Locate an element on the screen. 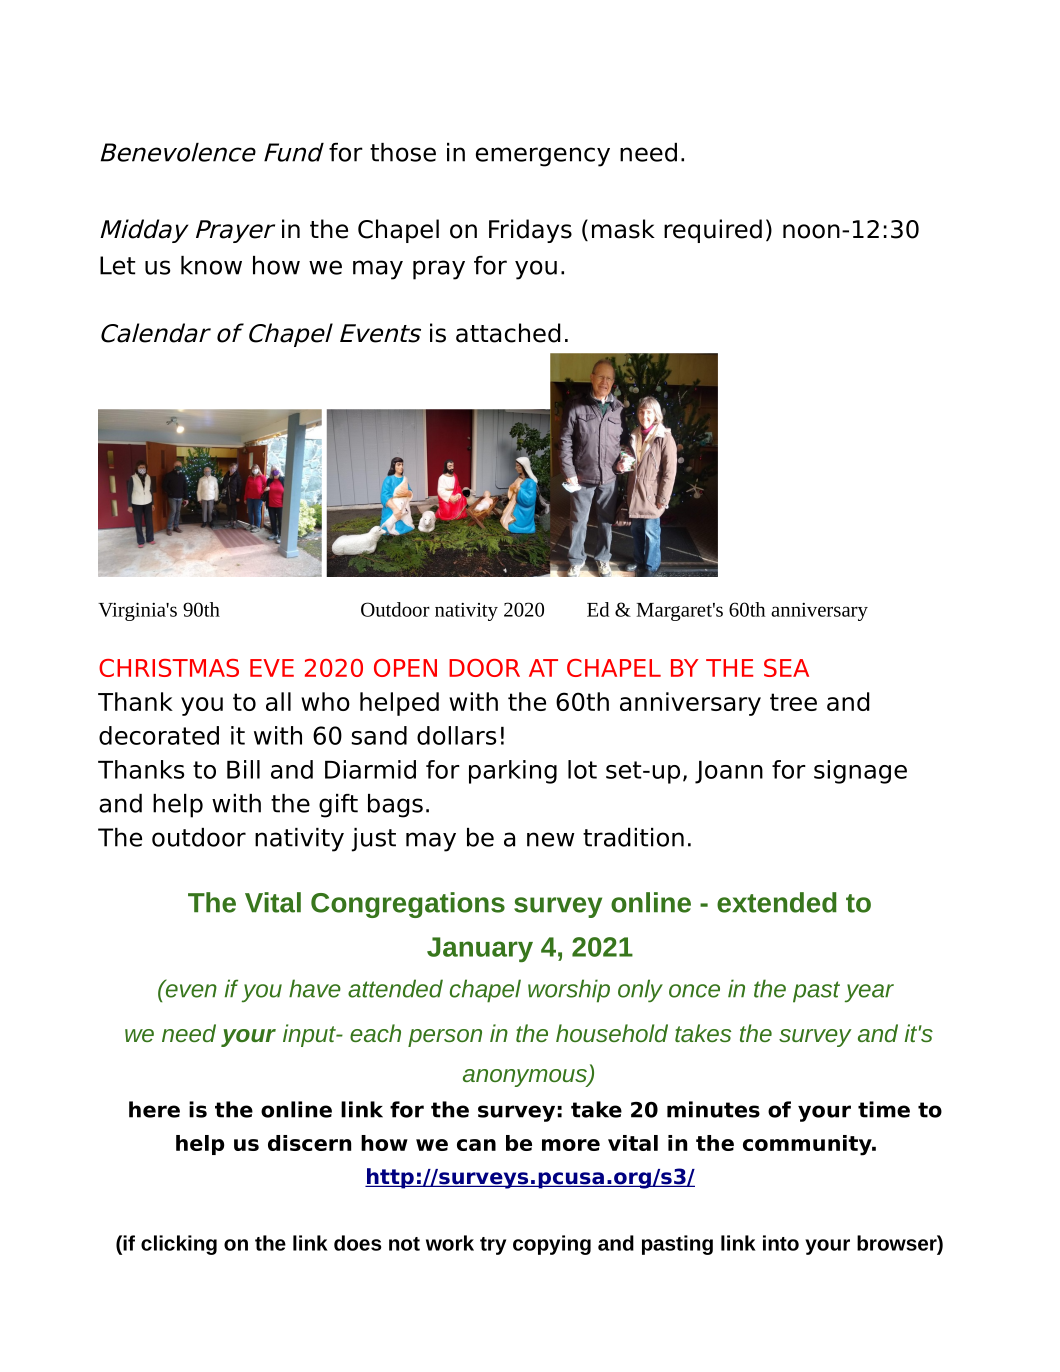 Image resolution: width=1060 pixels, height=1372 pixels. emergency is located at coordinates (543, 157).
